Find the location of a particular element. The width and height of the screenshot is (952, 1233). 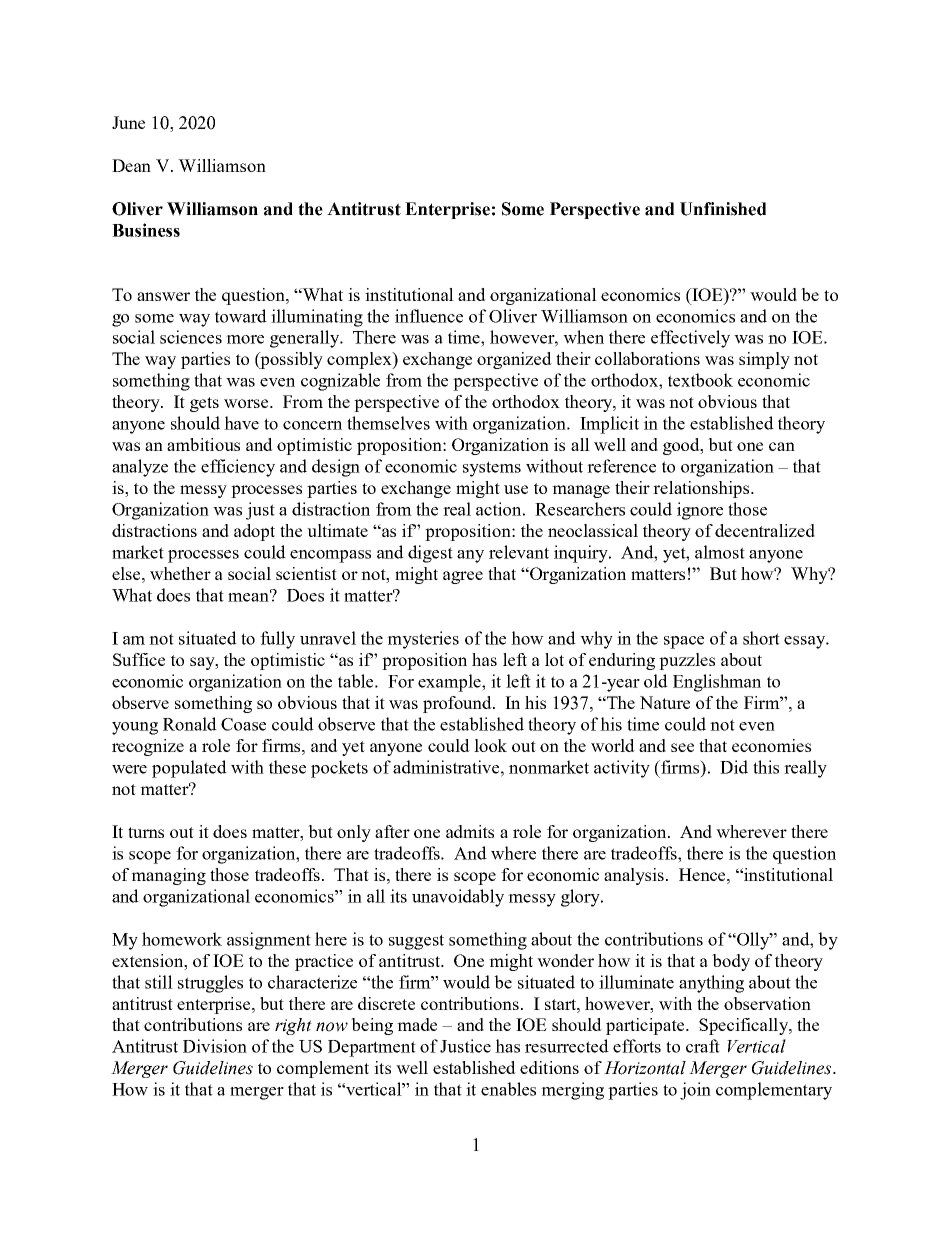

Dean is located at coordinates (131, 165).
